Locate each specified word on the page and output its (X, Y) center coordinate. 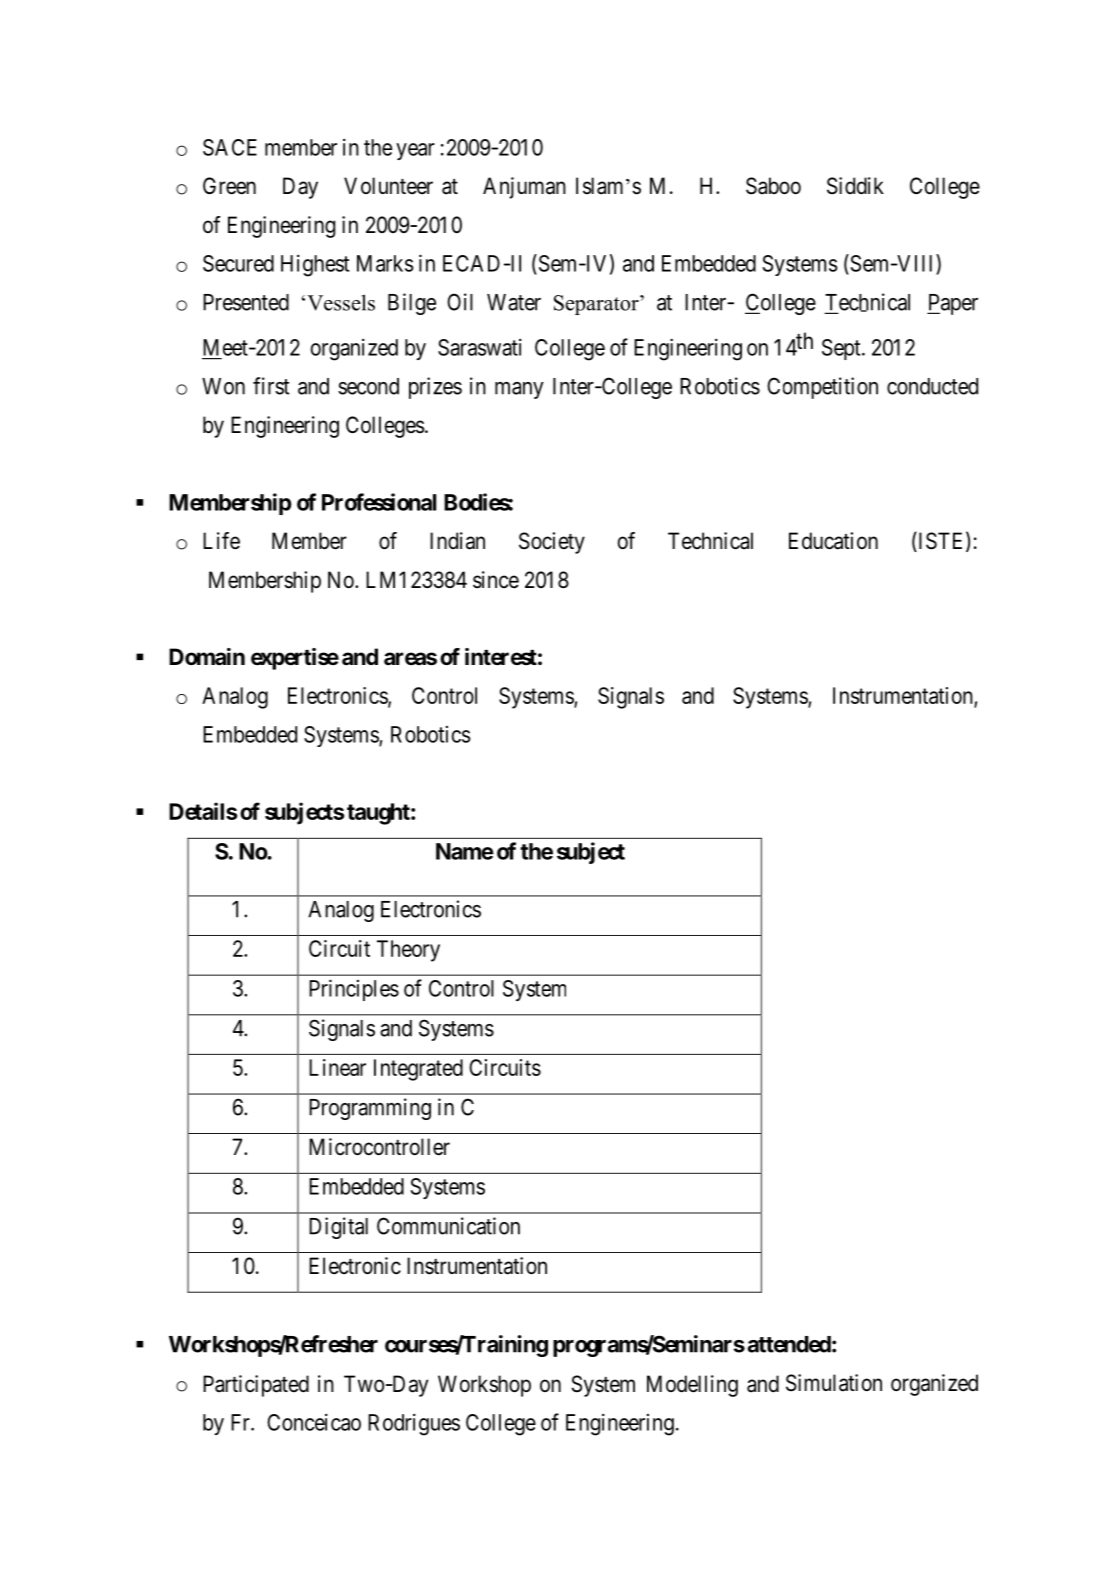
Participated (256, 1386)
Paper (952, 304)
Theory (408, 951)
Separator (597, 305)
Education (833, 541)
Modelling (692, 1386)
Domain (207, 657)
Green (229, 186)
